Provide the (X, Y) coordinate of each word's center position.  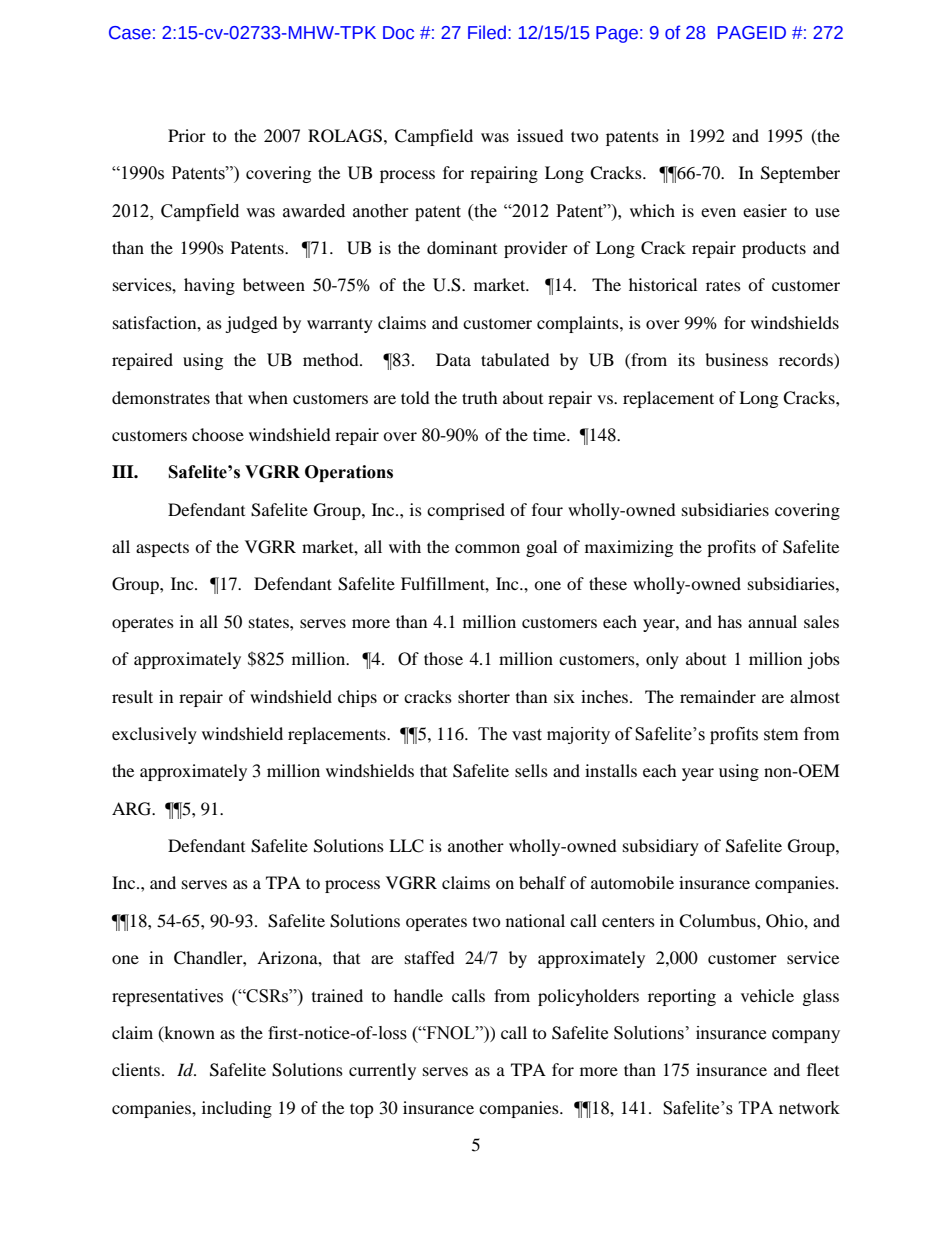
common (487, 548)
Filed (487, 32)
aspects (162, 549)
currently (382, 1071)
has (730, 621)
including (237, 1109)
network (809, 1108)
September (800, 174)
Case (130, 33)
